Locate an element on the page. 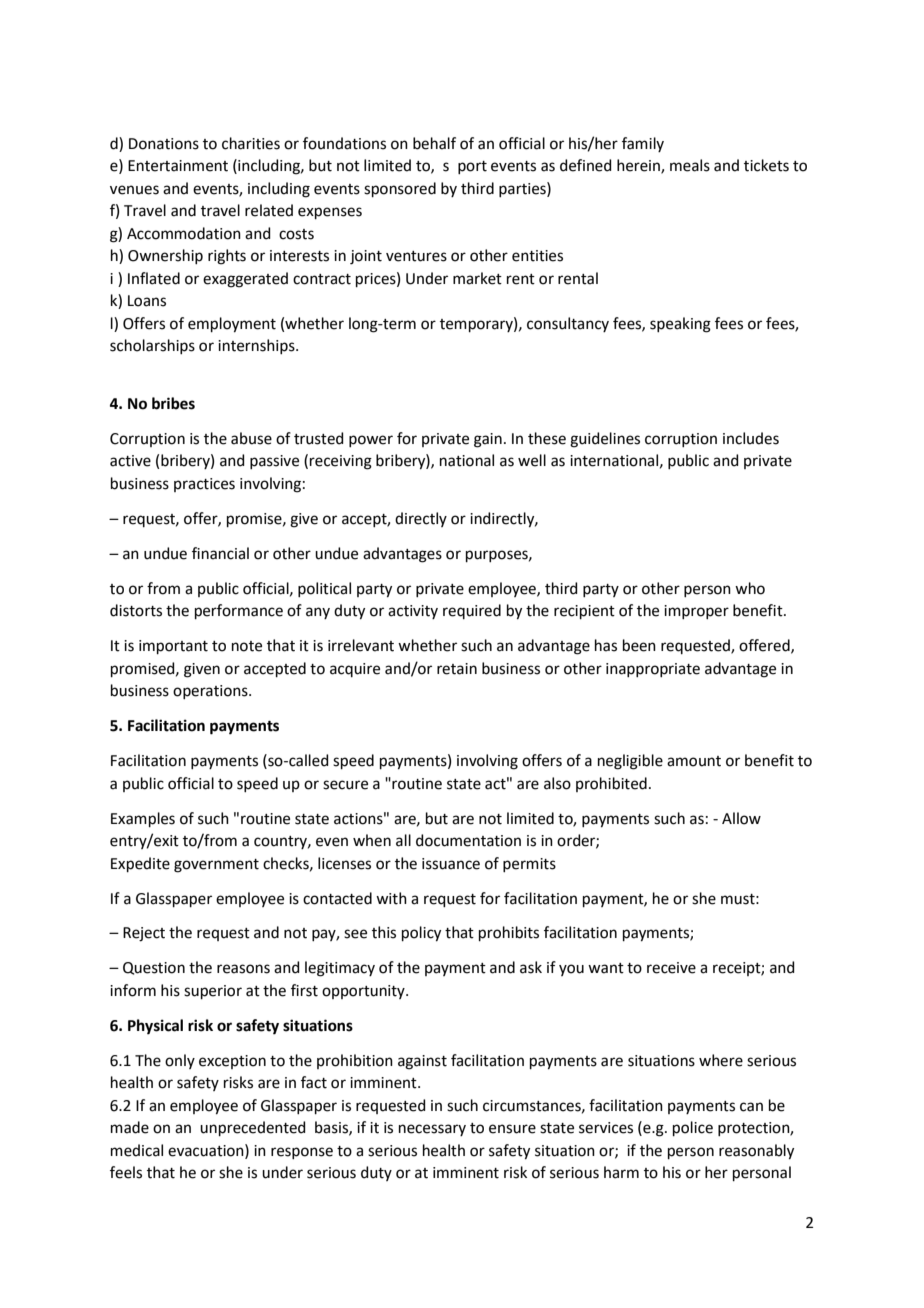 This document has width=924, height=1308. necessary is located at coordinates (432, 1130).
